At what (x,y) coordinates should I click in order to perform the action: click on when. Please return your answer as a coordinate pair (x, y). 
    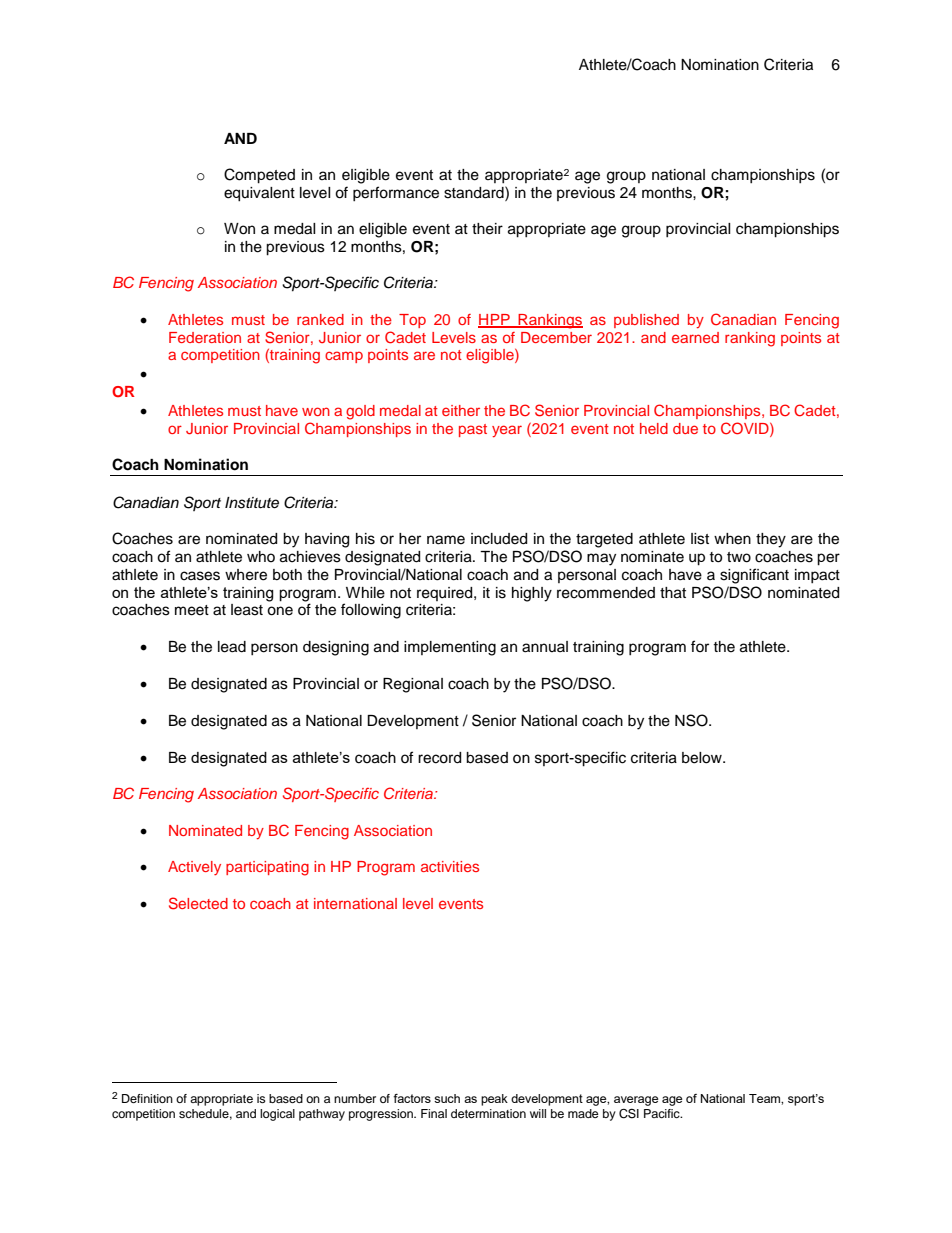
    Looking at the image, I should click on (732, 539).
